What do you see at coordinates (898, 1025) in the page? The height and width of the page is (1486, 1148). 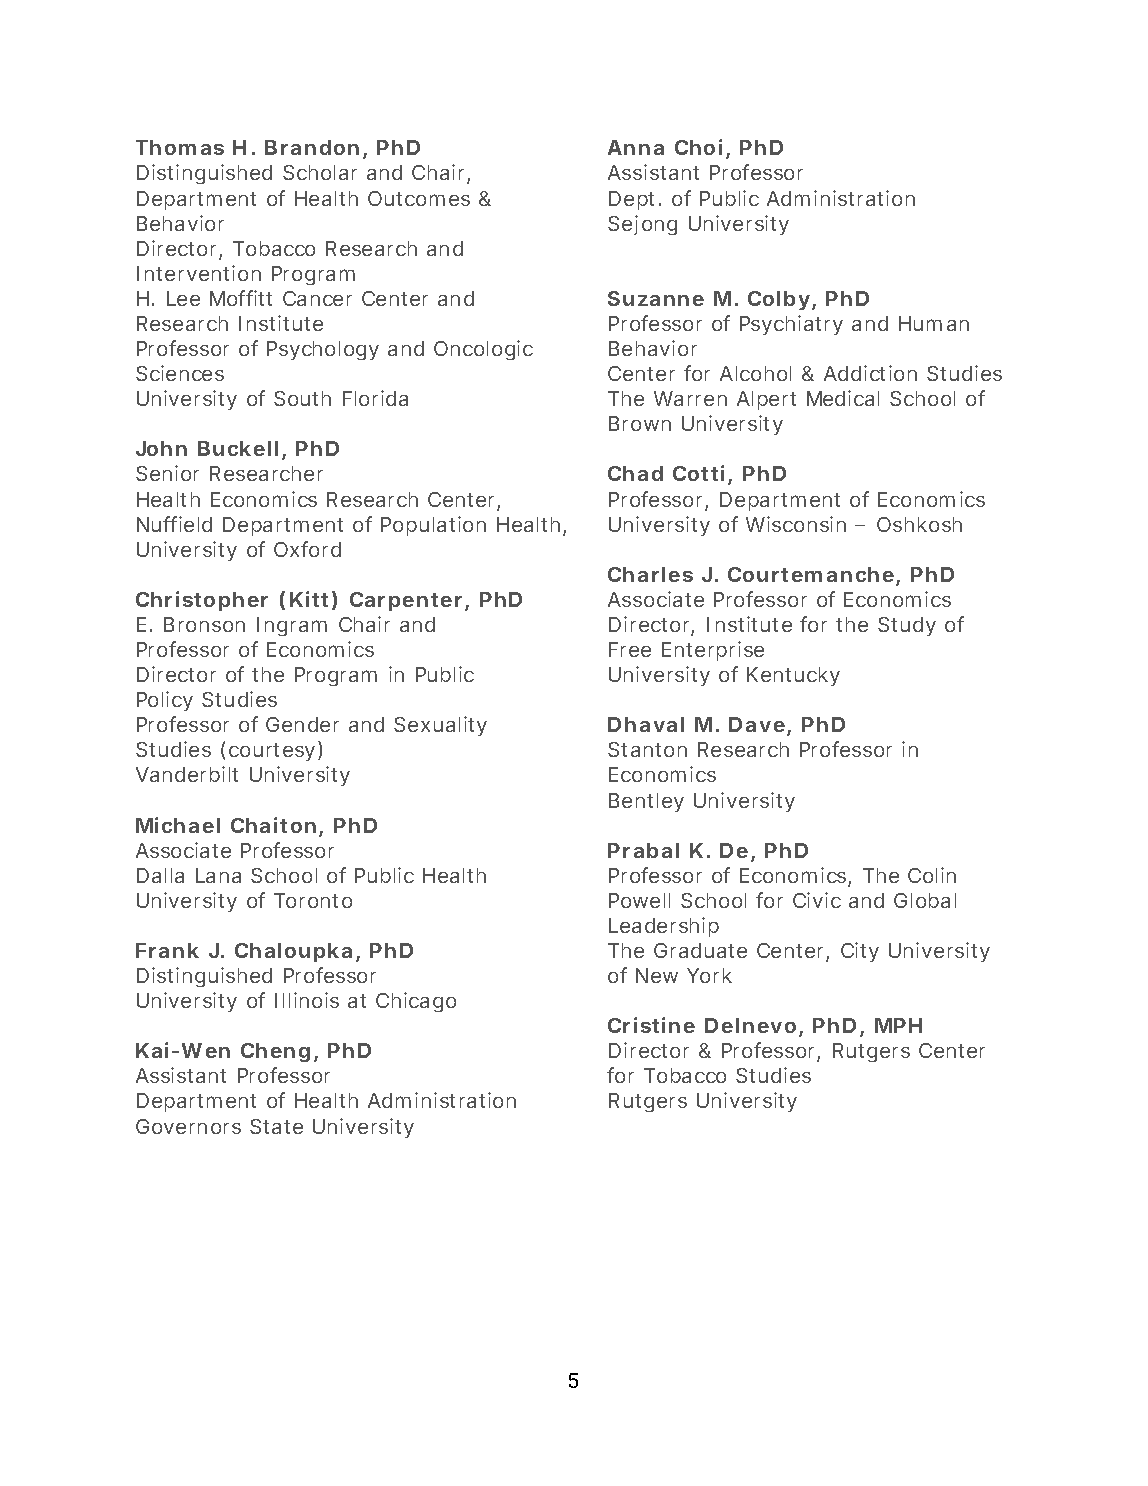 I see `MPH` at bounding box center [898, 1025].
